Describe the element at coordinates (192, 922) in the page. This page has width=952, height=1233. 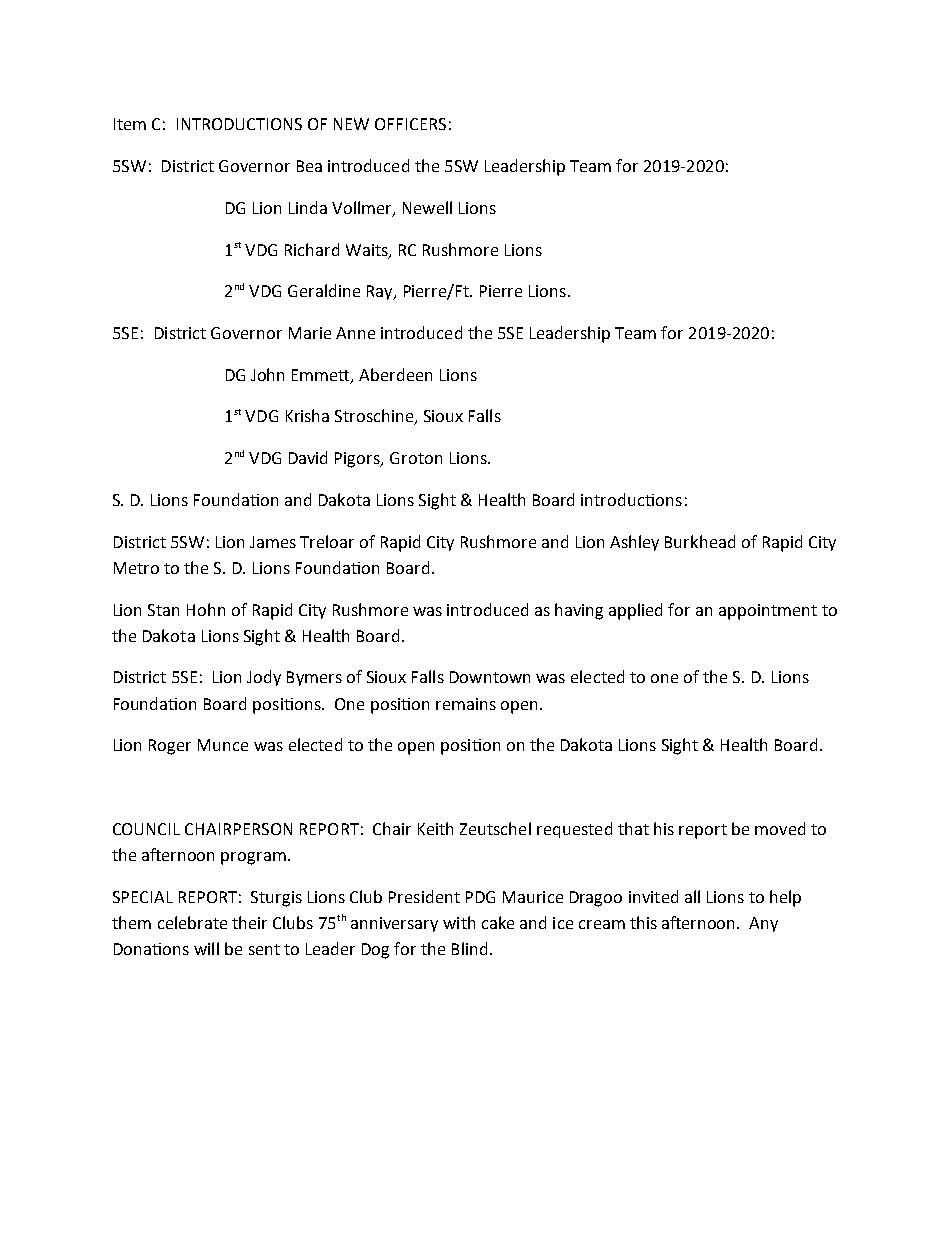
I see `celebrate` at that location.
